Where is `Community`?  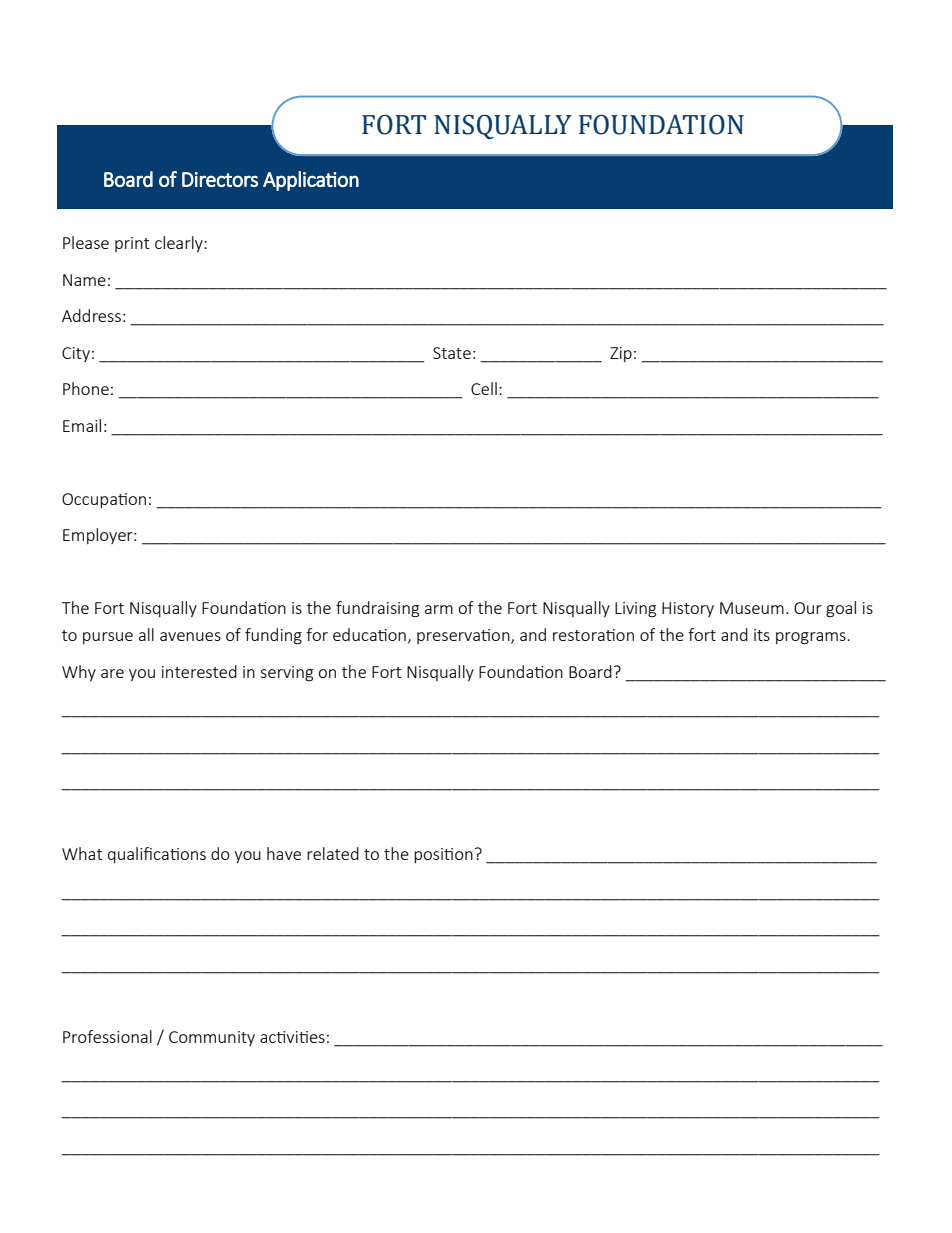
Community is located at coordinates (212, 1038).
